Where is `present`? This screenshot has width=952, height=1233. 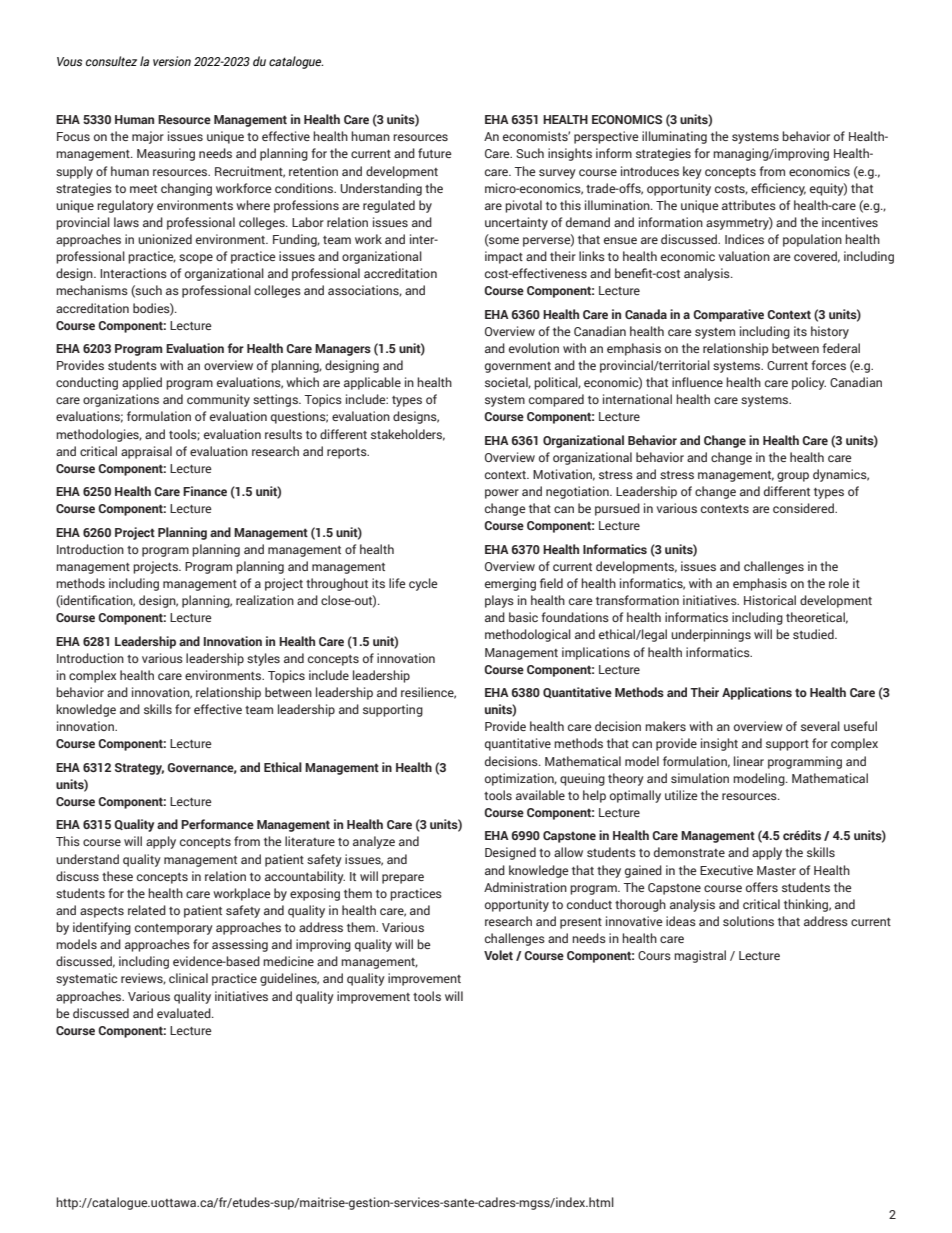
present is located at coordinates (581, 923).
